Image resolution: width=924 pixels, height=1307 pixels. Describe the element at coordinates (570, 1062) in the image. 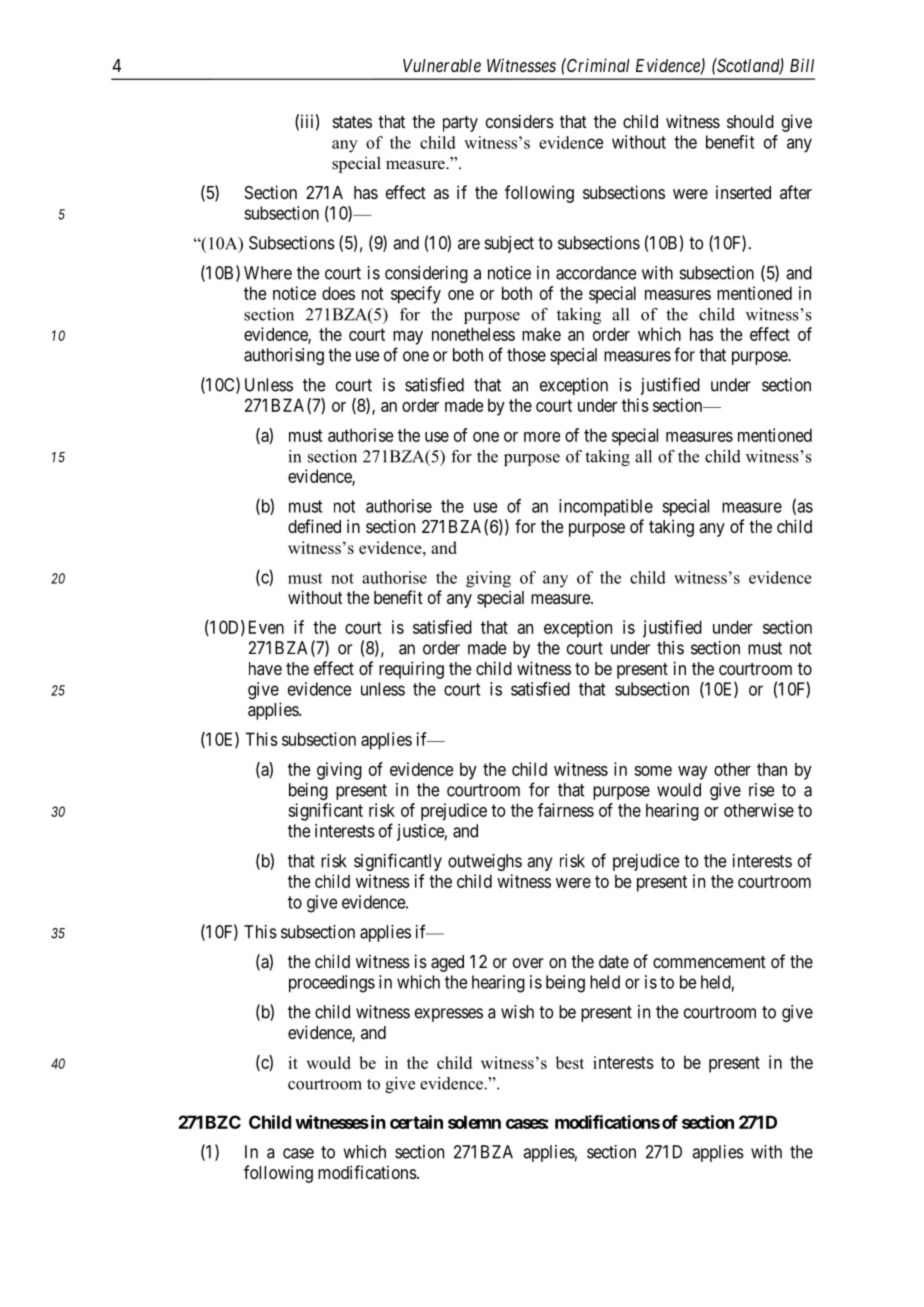

I see `best` at that location.
